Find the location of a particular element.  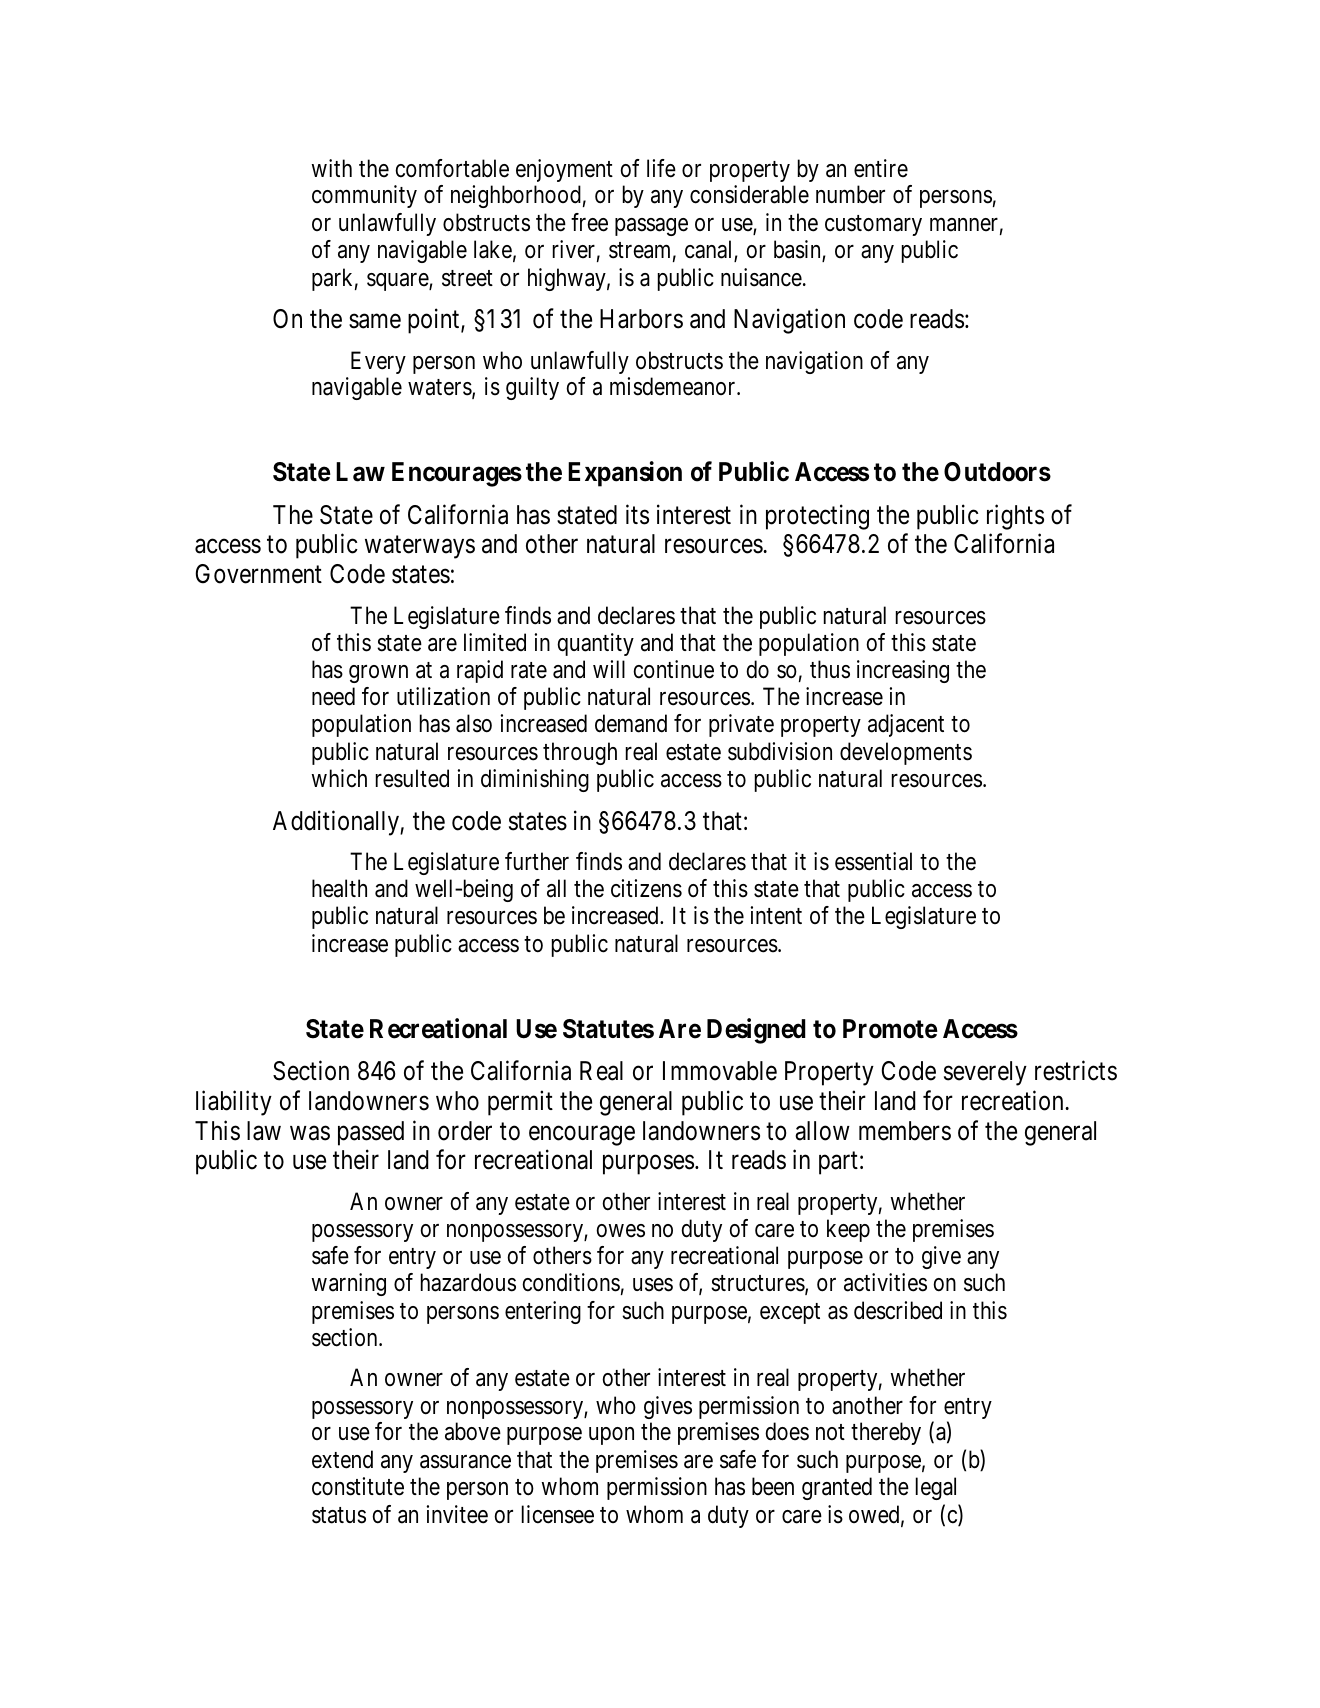

health is located at coordinates (339, 888).
